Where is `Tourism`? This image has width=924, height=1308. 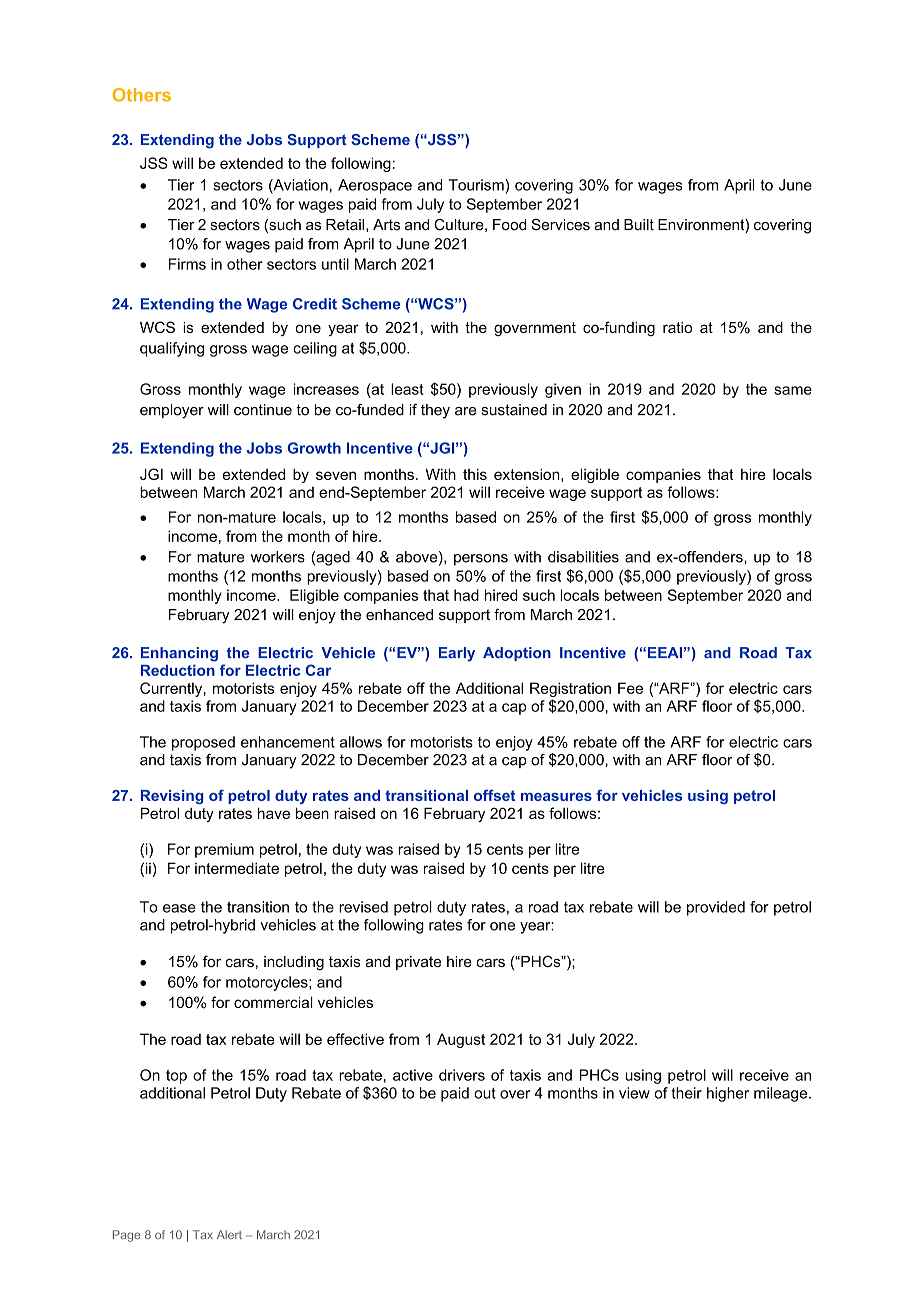 Tourism is located at coordinates (477, 185).
